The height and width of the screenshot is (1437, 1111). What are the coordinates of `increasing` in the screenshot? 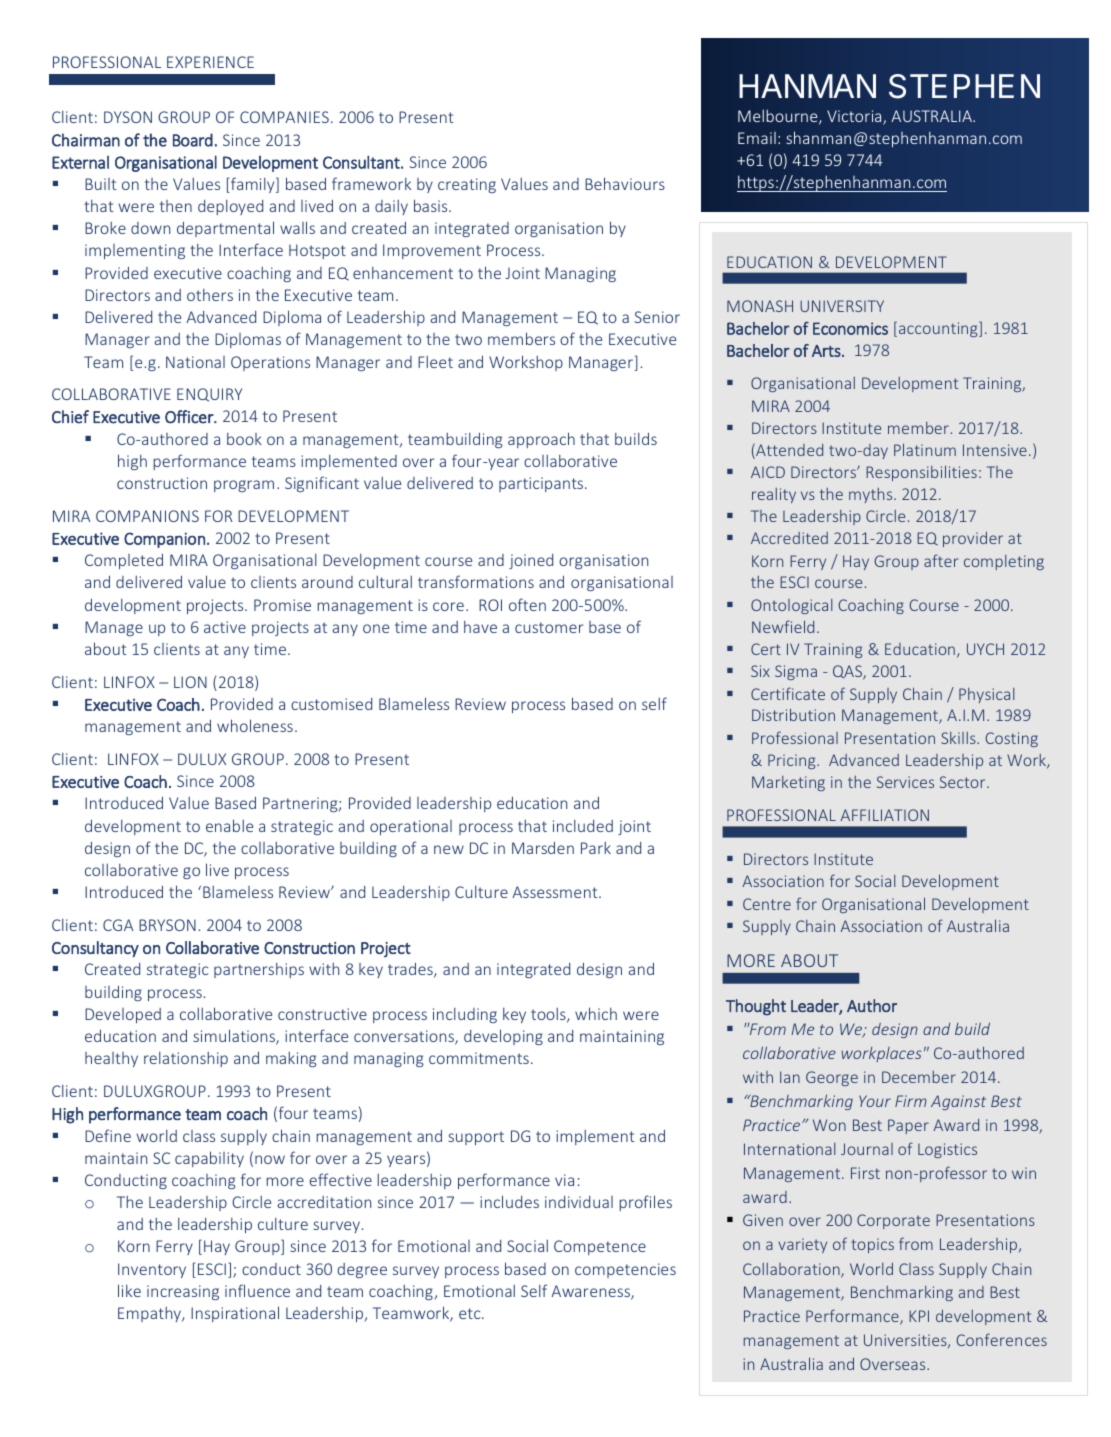 It's located at (183, 1292).
